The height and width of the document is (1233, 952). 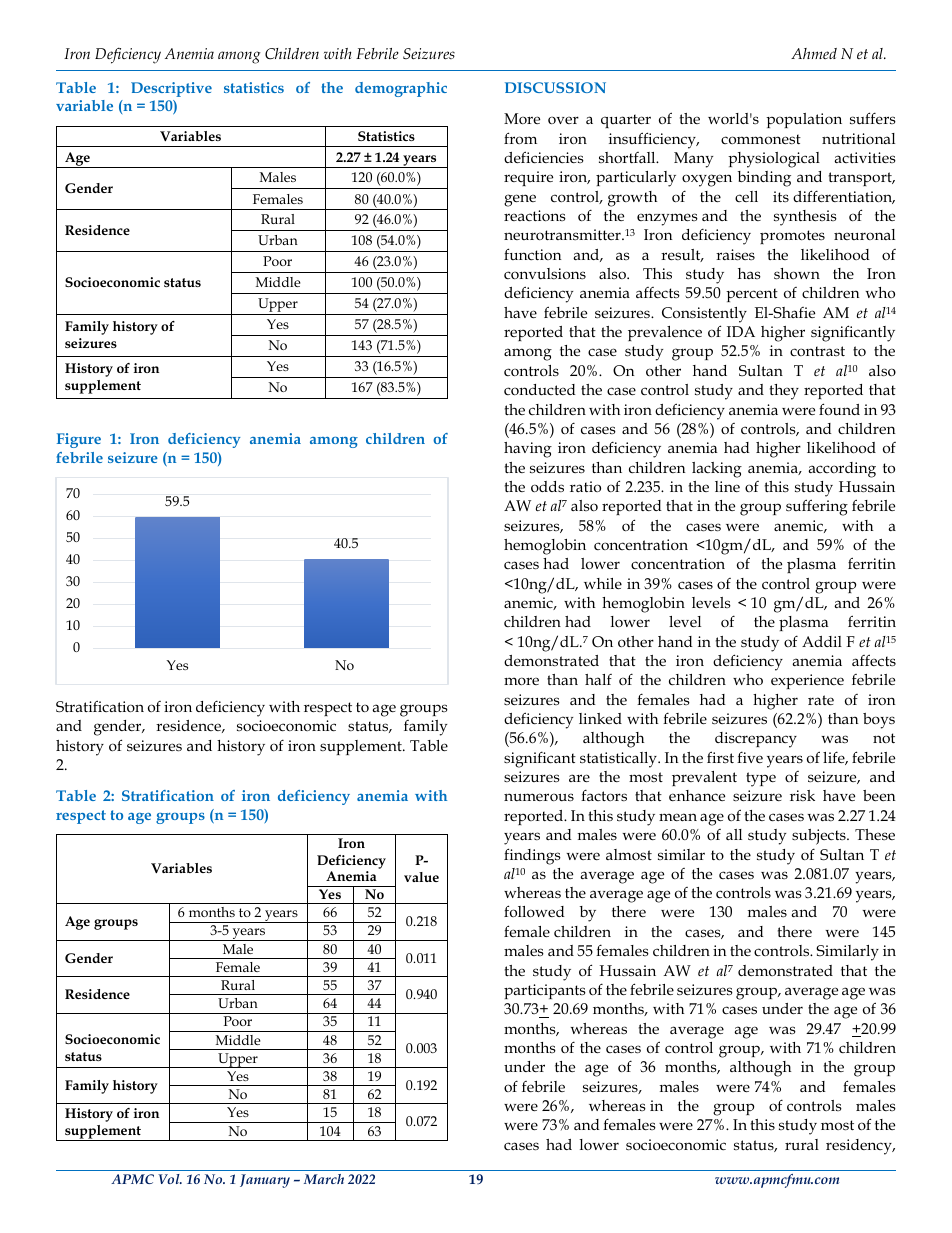 I want to click on Descriptive, so click(x=171, y=89).
